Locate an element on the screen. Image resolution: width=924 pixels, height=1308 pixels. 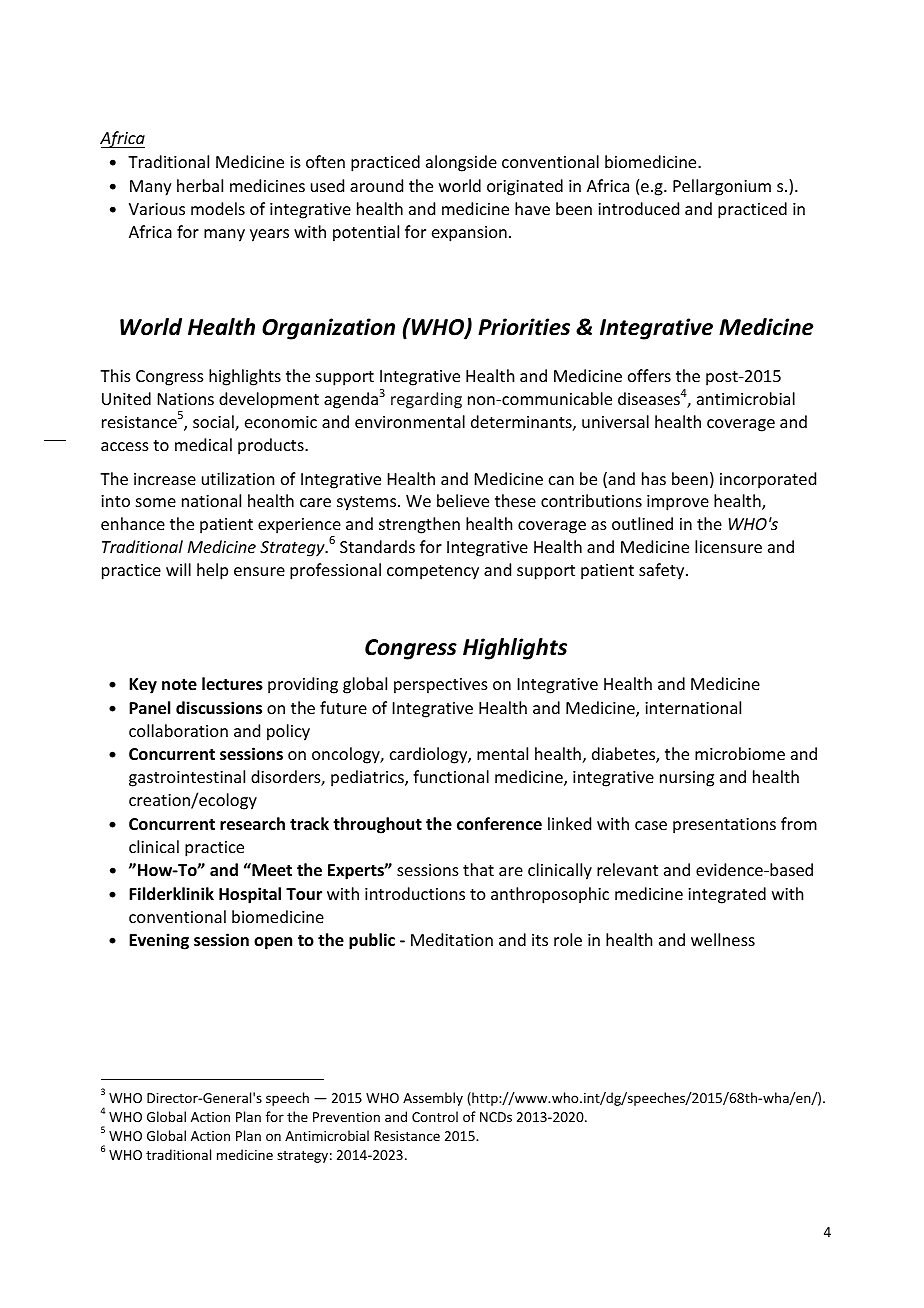
introduced is located at coordinates (638, 208).
